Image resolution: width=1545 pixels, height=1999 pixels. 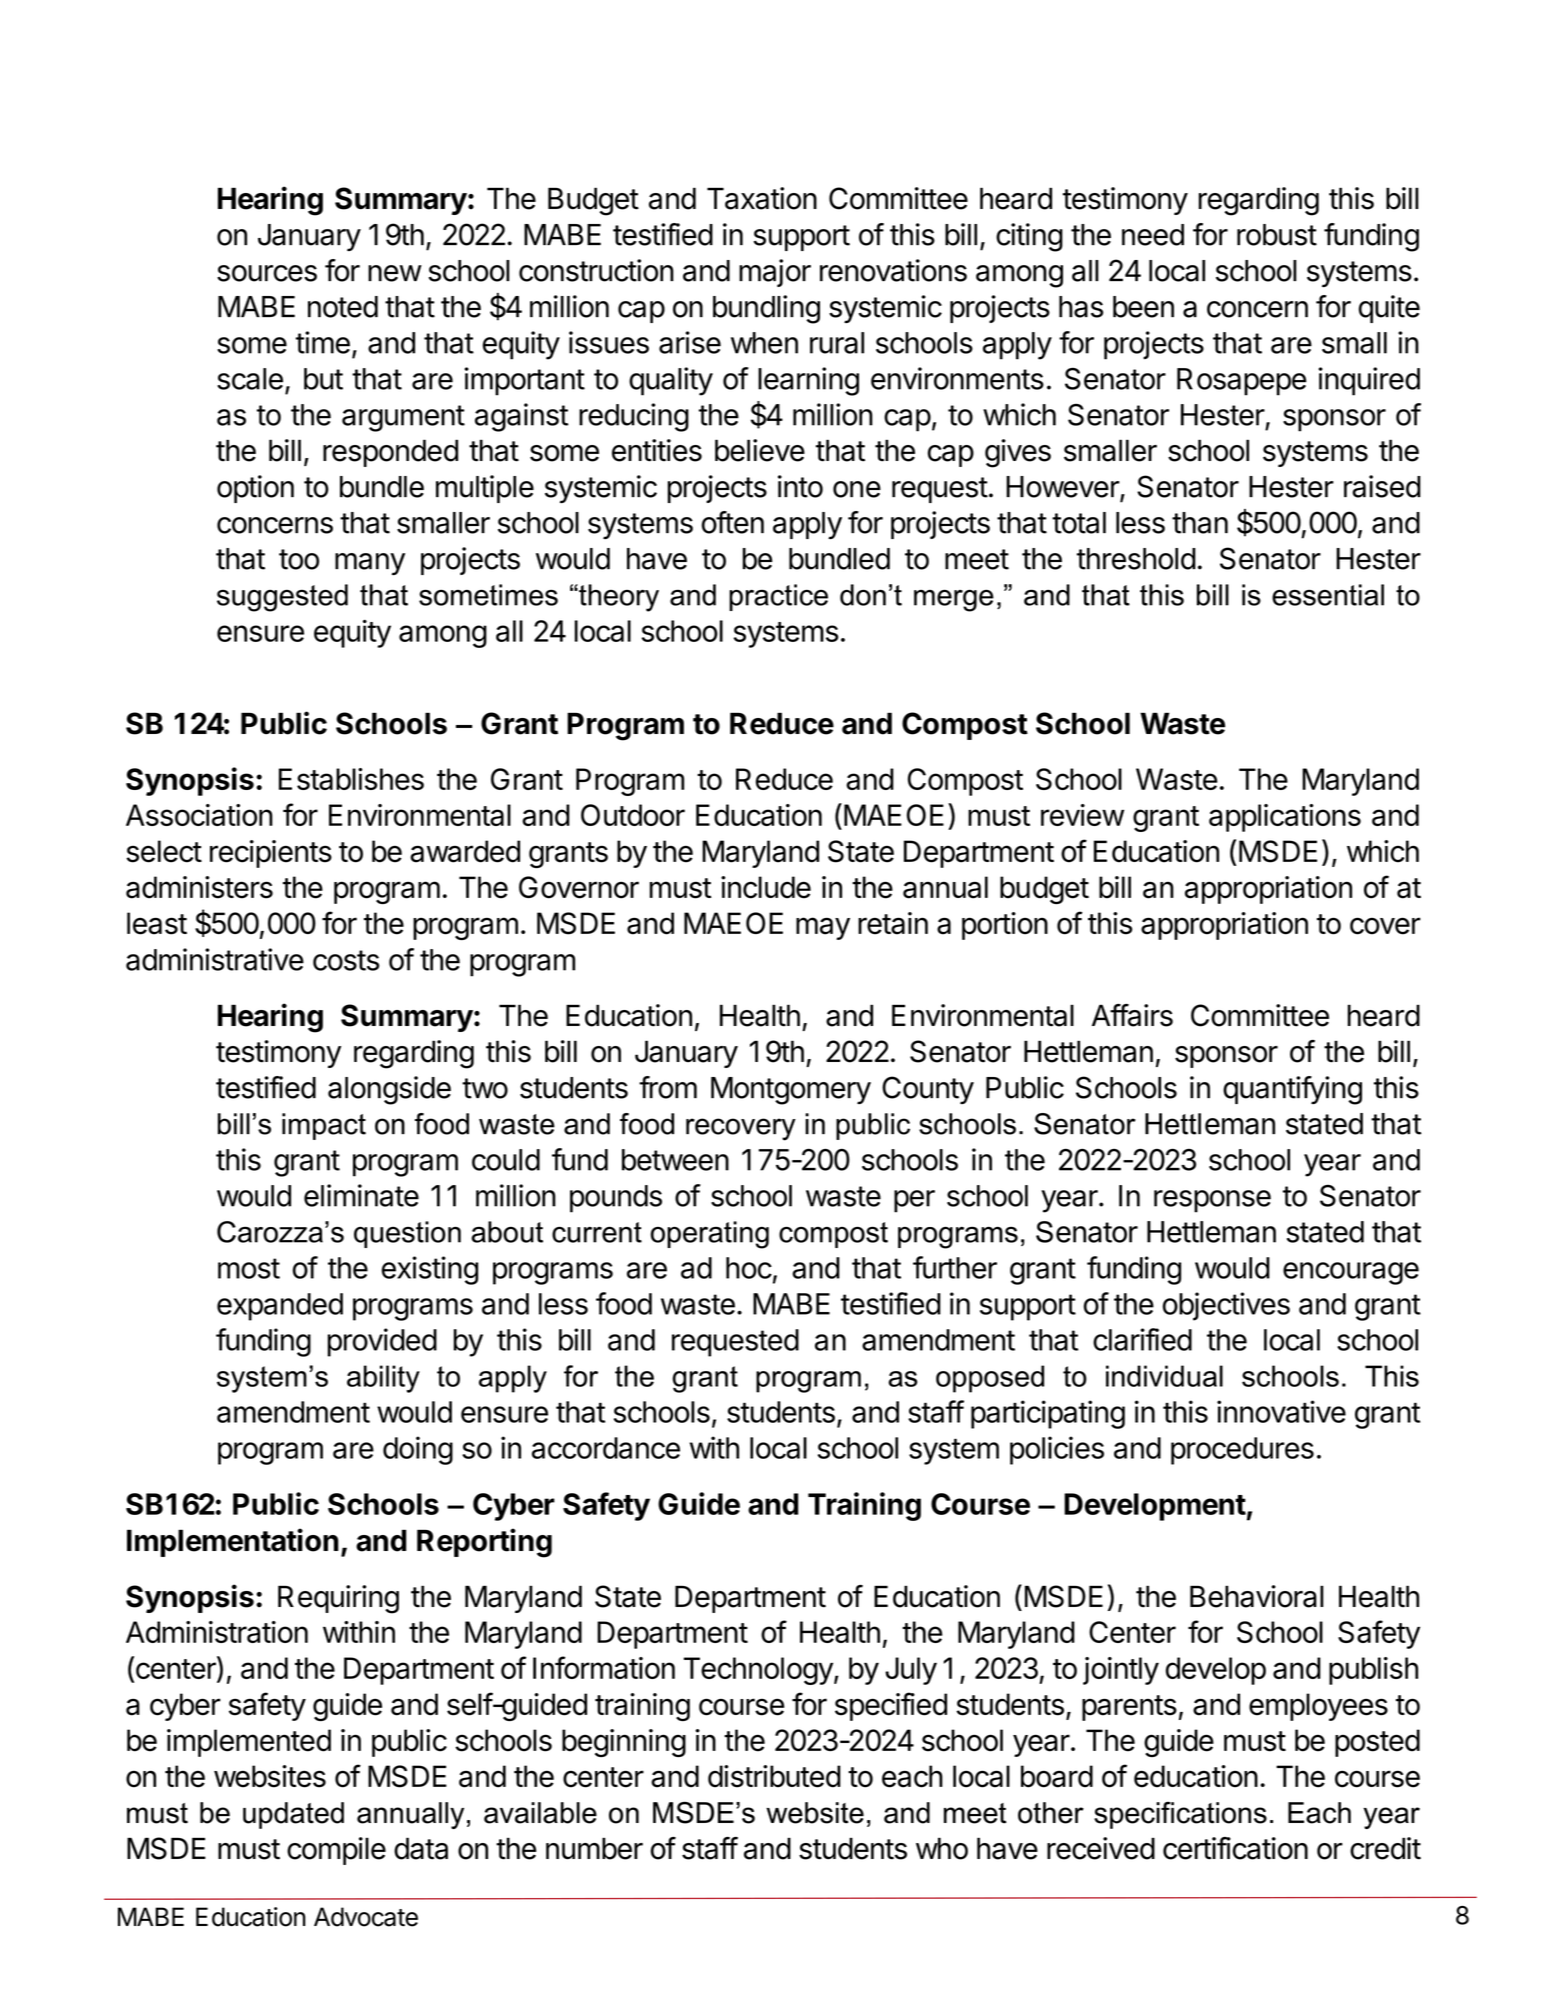 I want to click on Establishes, so click(x=351, y=779).
